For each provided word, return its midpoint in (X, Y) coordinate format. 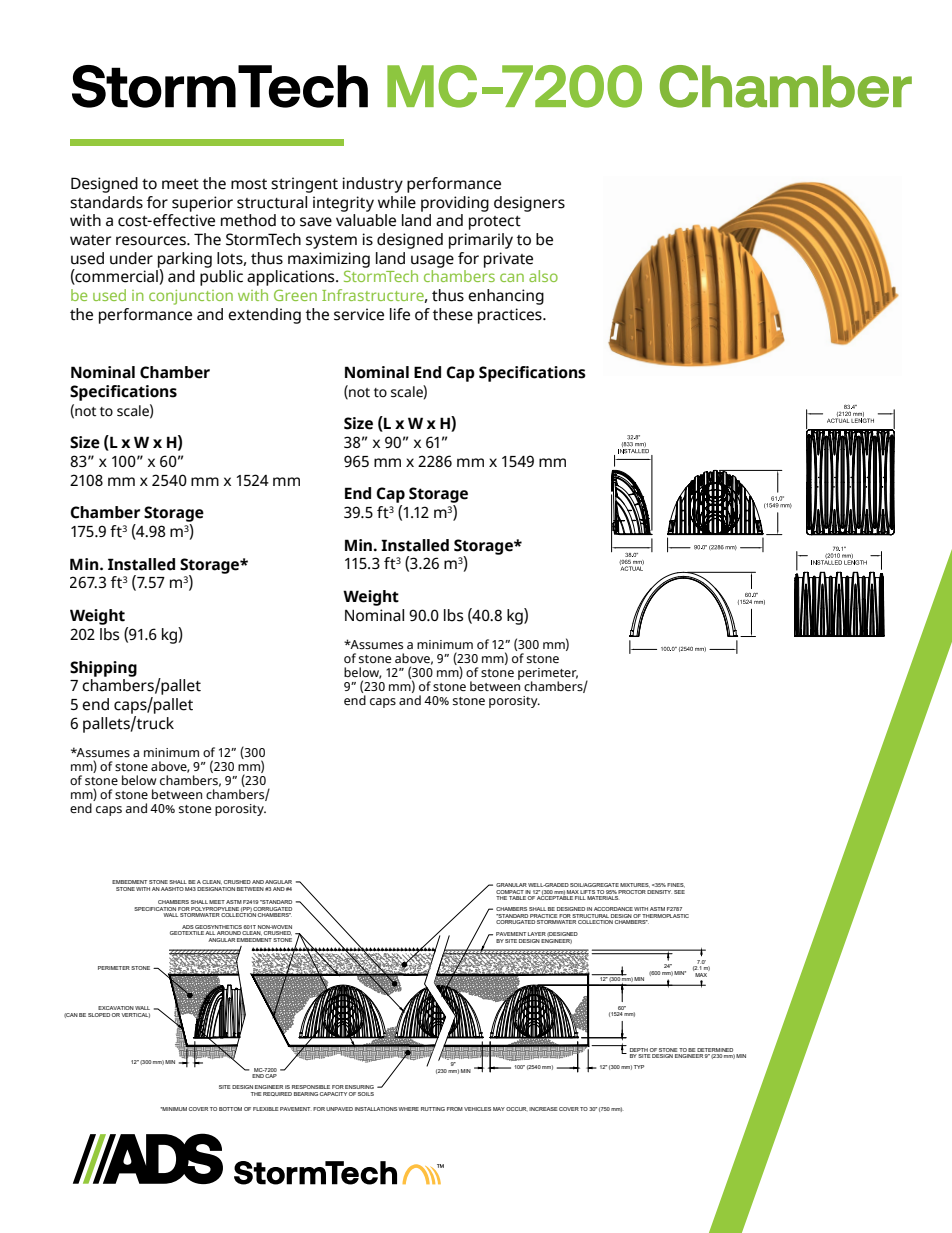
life (400, 314)
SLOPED (99, 1015)
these (453, 314)
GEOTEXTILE (188, 933)
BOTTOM (230, 1109)
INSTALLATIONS (376, 1109)
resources (152, 241)
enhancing (506, 297)
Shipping (103, 669)
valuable (366, 220)
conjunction (191, 297)
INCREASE (543, 1109)
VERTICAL (135, 1015)
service (359, 314)
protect (495, 223)
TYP (639, 1067)
